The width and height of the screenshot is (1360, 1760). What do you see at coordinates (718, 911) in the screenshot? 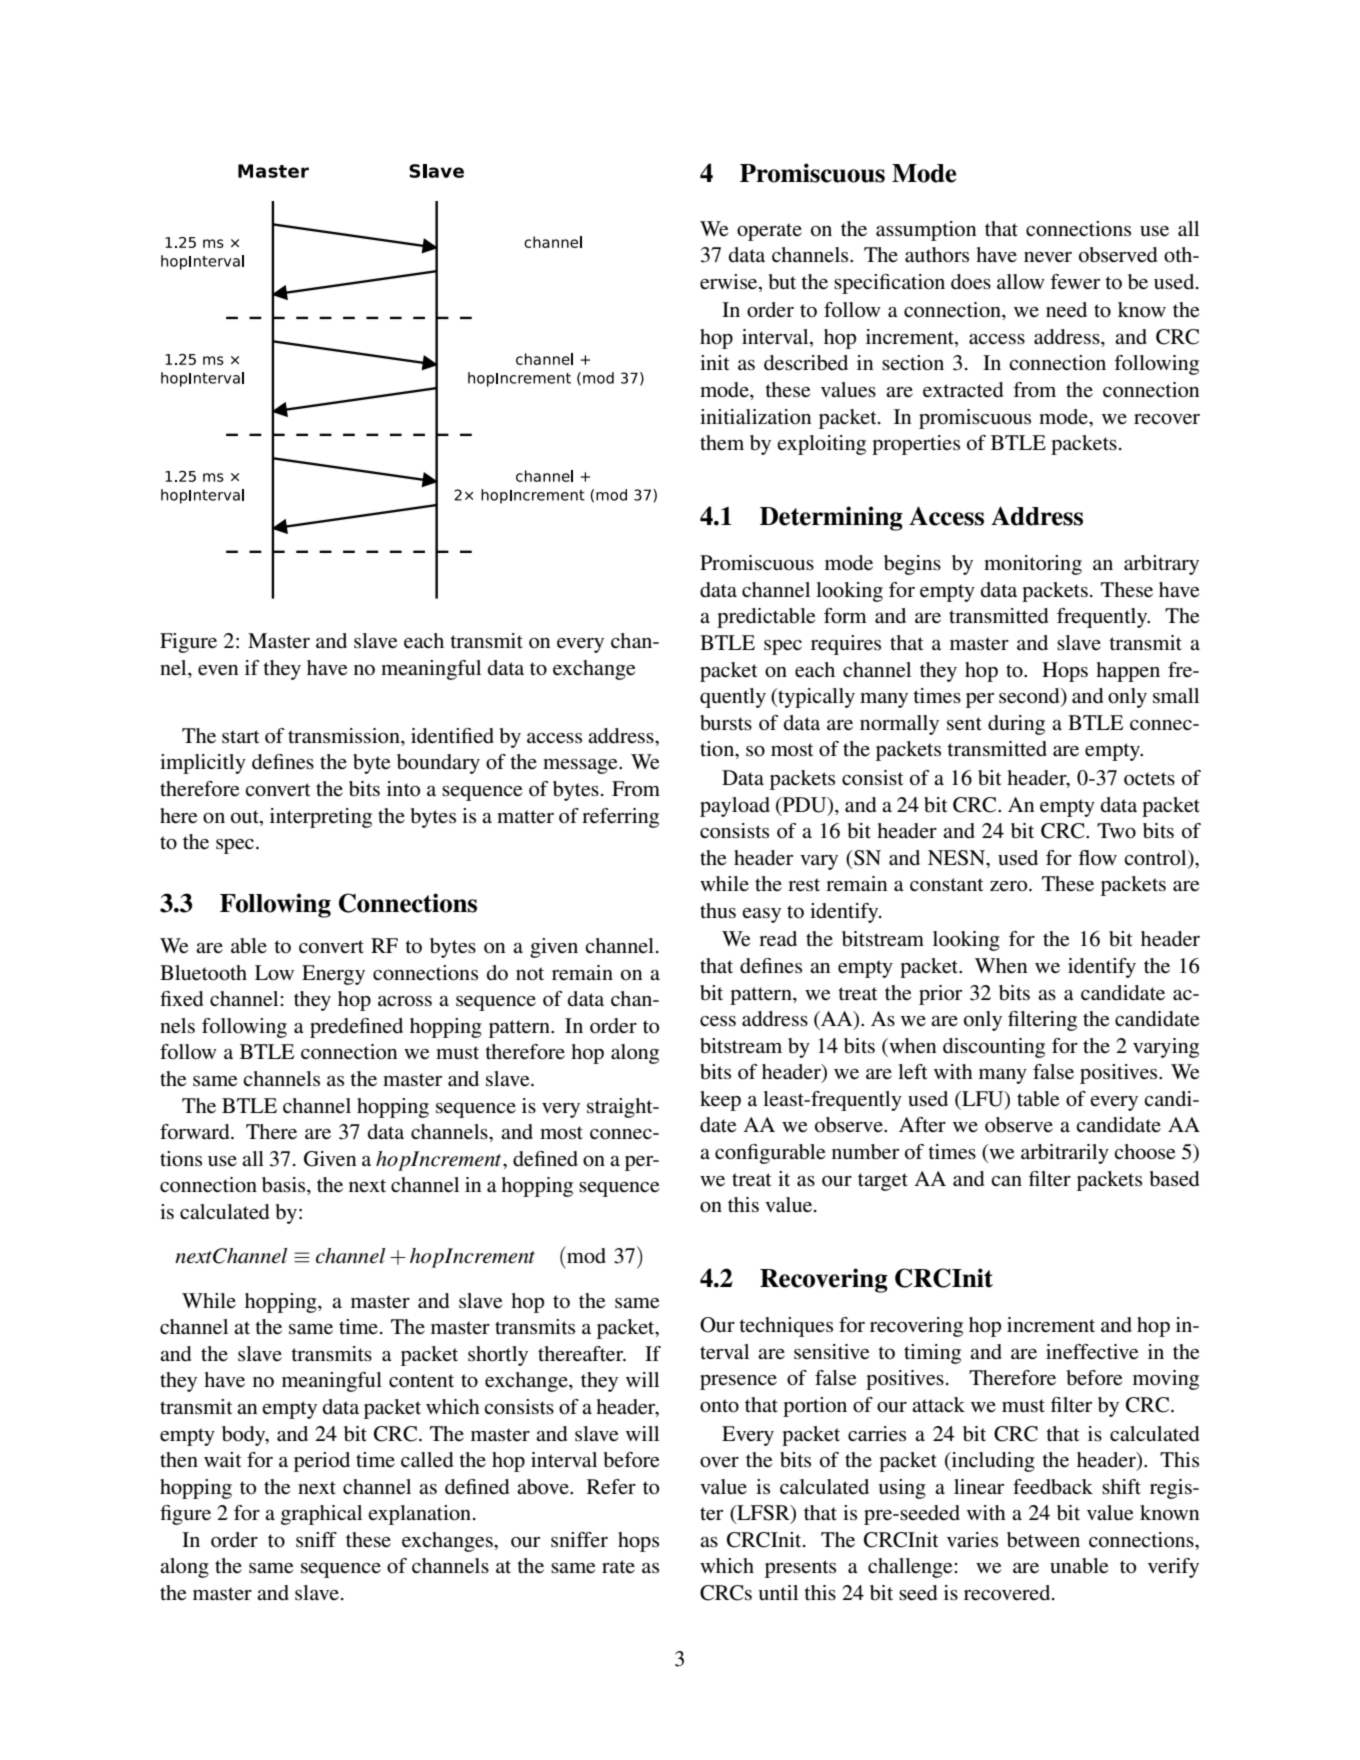
I see `thus` at bounding box center [718, 911].
